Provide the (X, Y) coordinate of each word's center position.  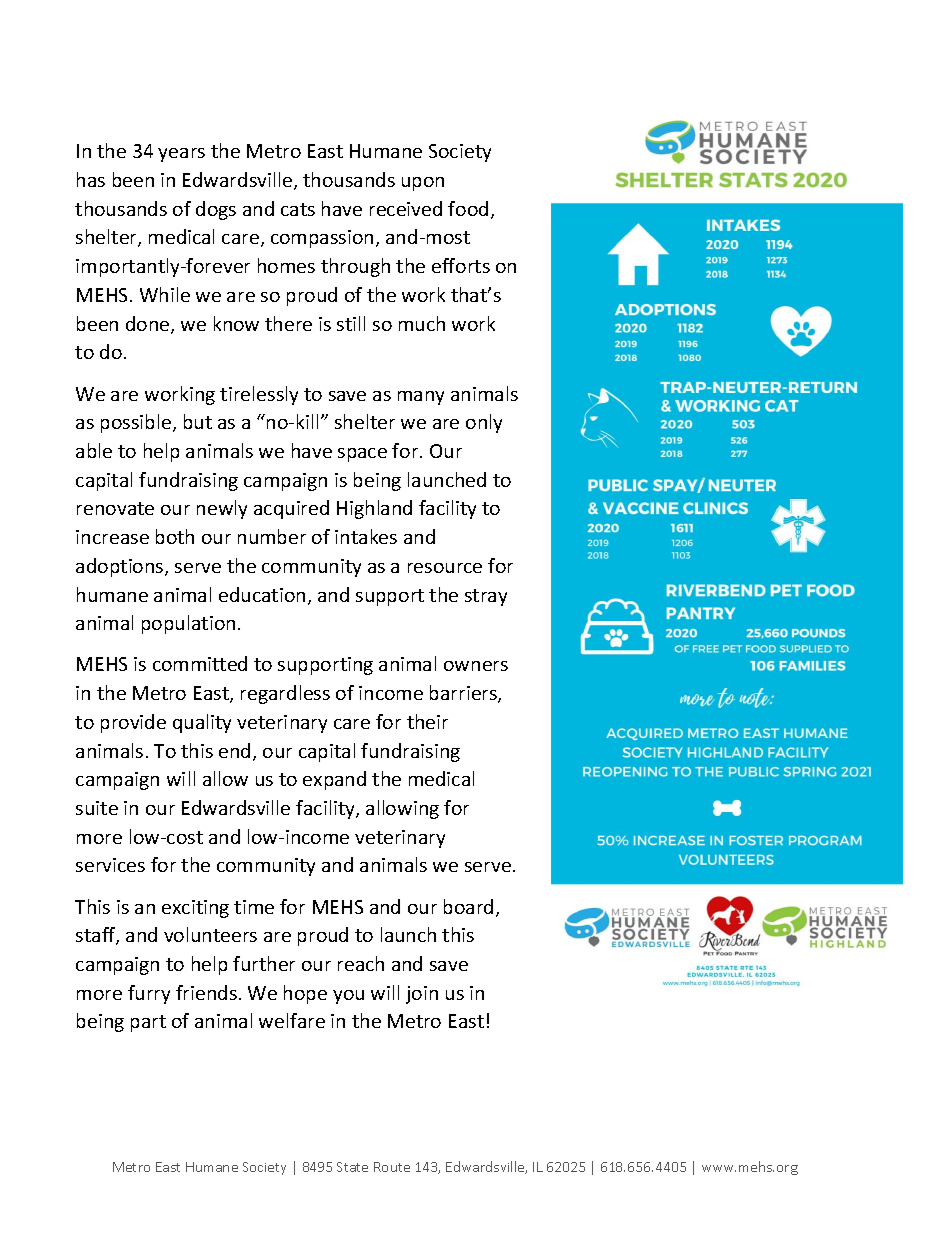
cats (298, 209)
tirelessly (259, 395)
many (421, 398)
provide (133, 723)
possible (137, 423)
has (91, 179)
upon (423, 184)
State (352, 1167)
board (468, 906)
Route (392, 1167)
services (110, 865)
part (148, 1023)
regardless (285, 694)
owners (476, 666)
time (254, 907)
